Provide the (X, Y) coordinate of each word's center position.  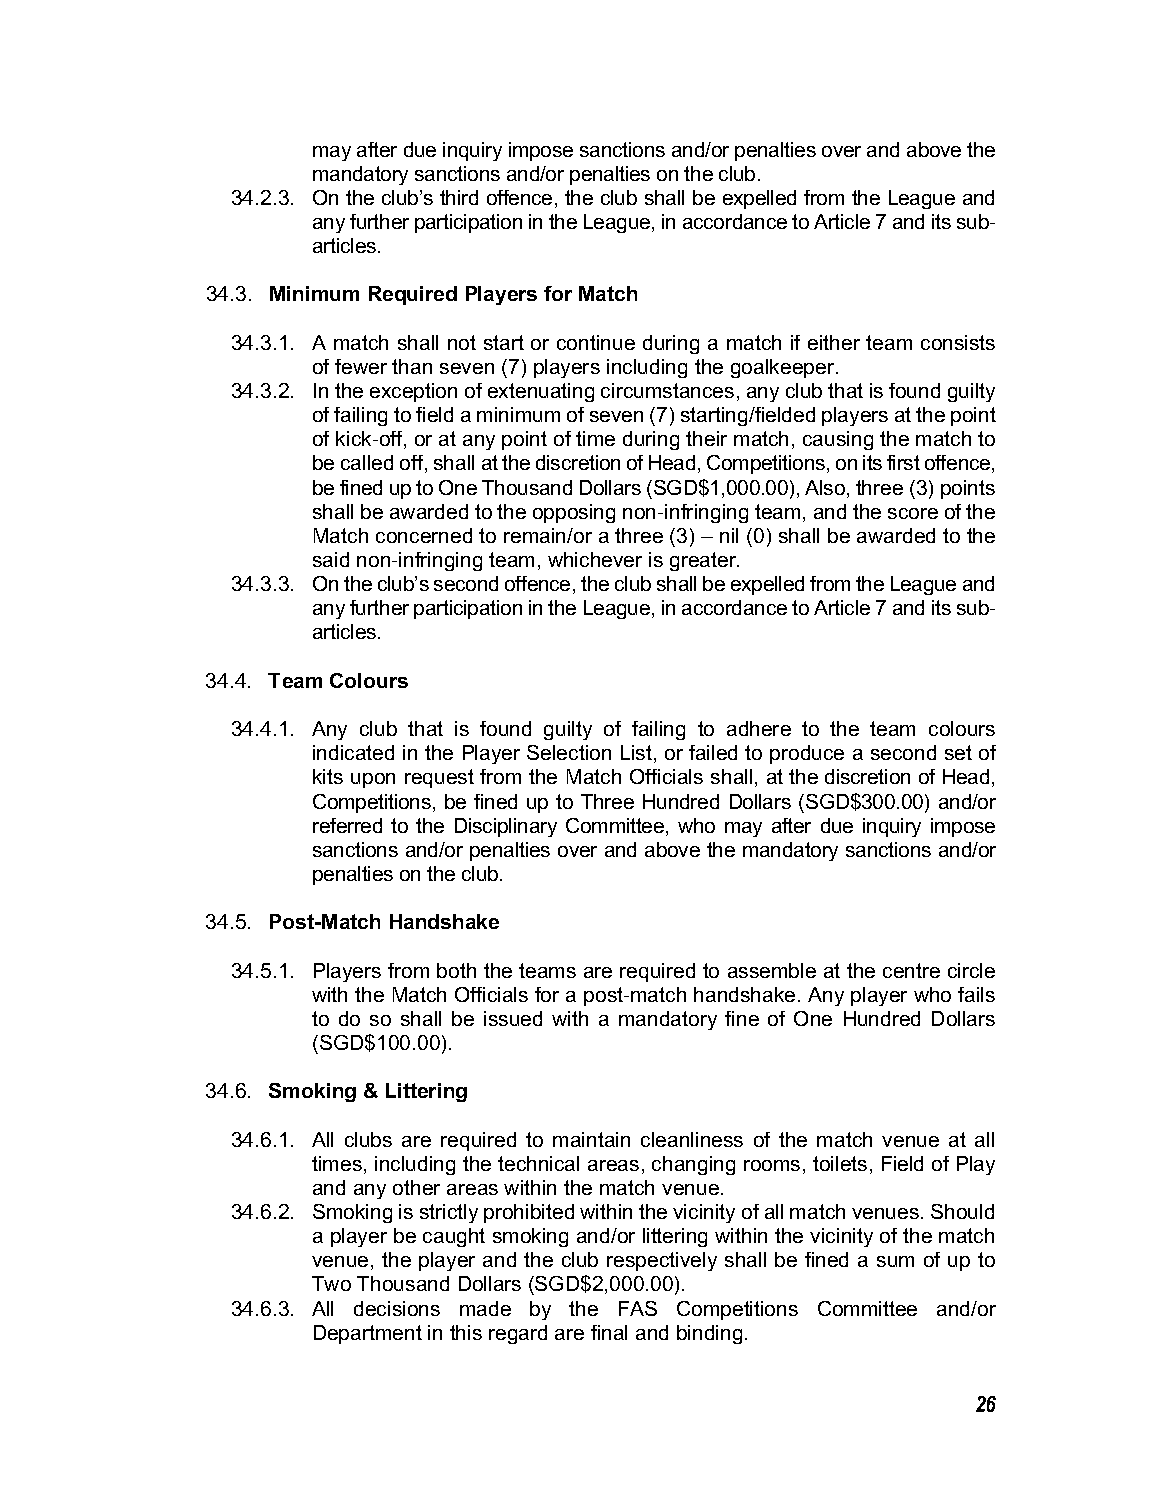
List (636, 752)
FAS (638, 1308)
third (459, 197)
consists (958, 342)
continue (596, 342)
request (439, 778)
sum (895, 1261)
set (958, 752)
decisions (397, 1308)
